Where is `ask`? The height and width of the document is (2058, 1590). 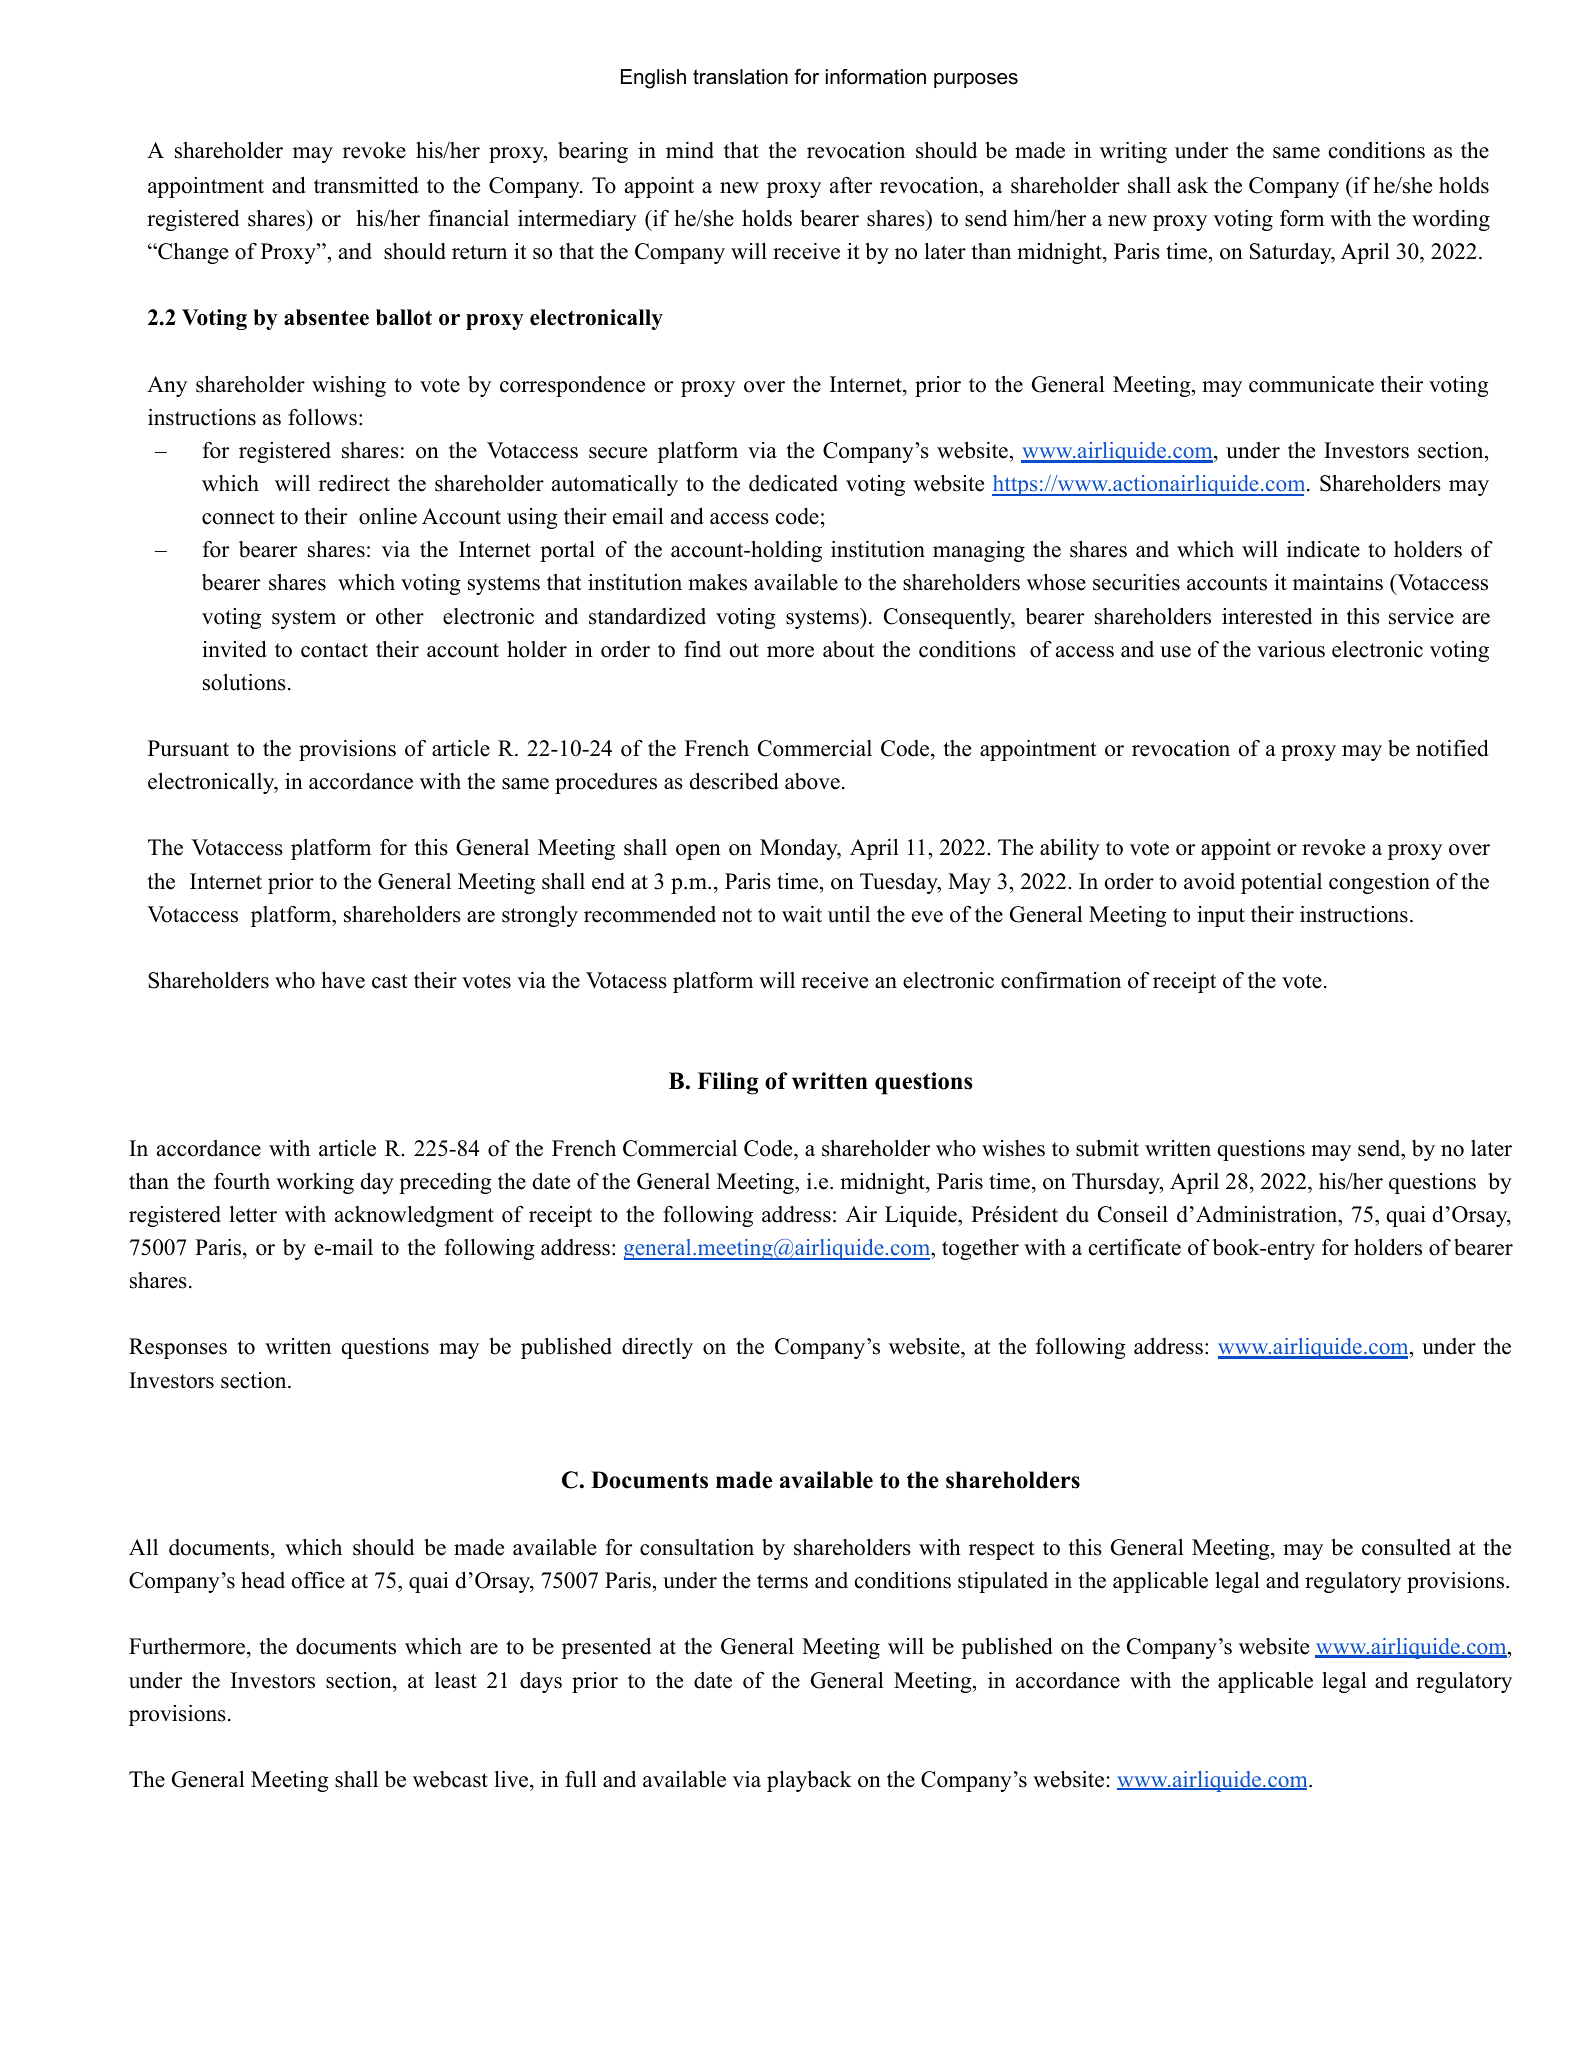
ask is located at coordinates (1193, 185).
